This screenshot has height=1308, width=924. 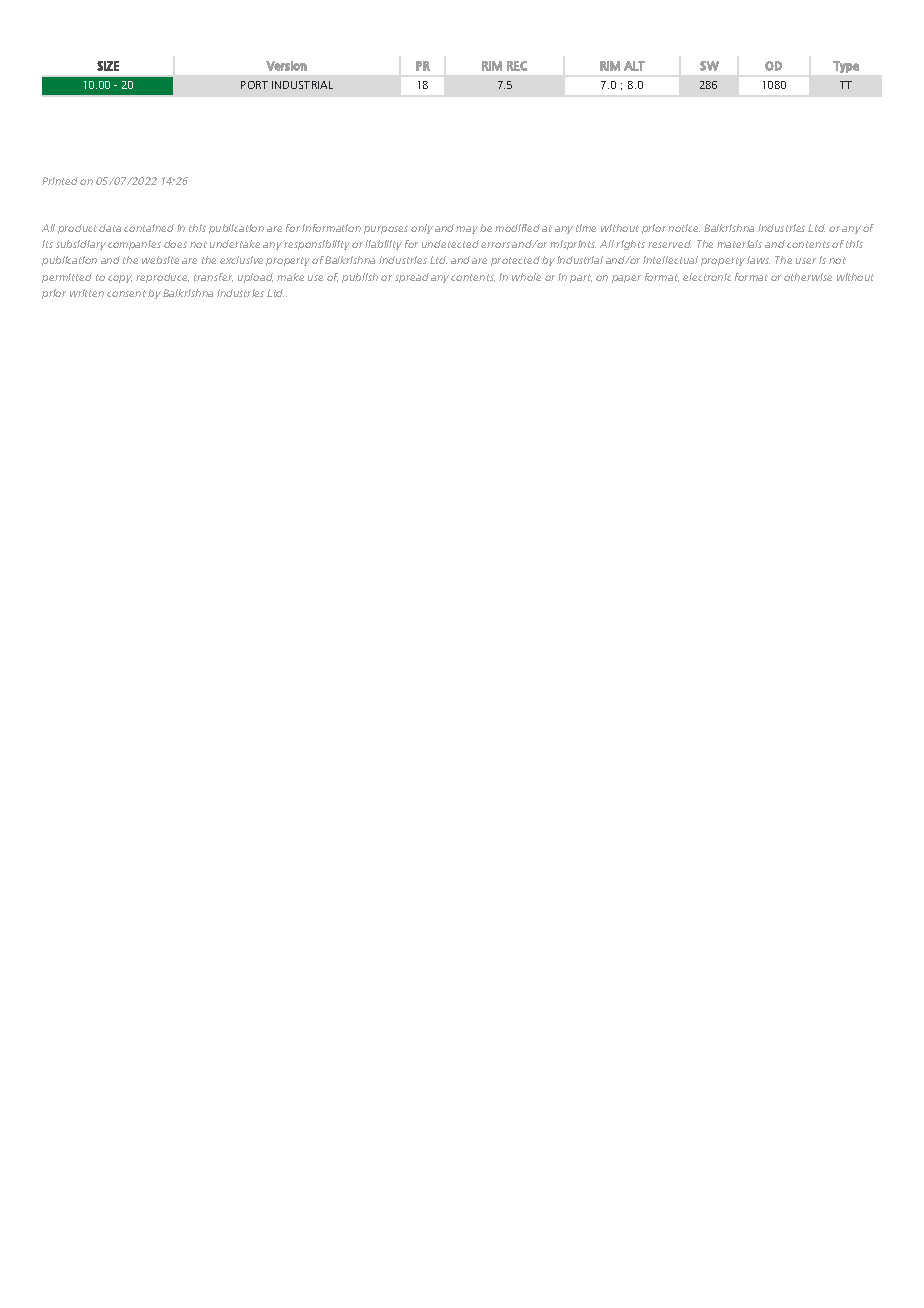 I want to click on consent, so click(x=126, y=293).
